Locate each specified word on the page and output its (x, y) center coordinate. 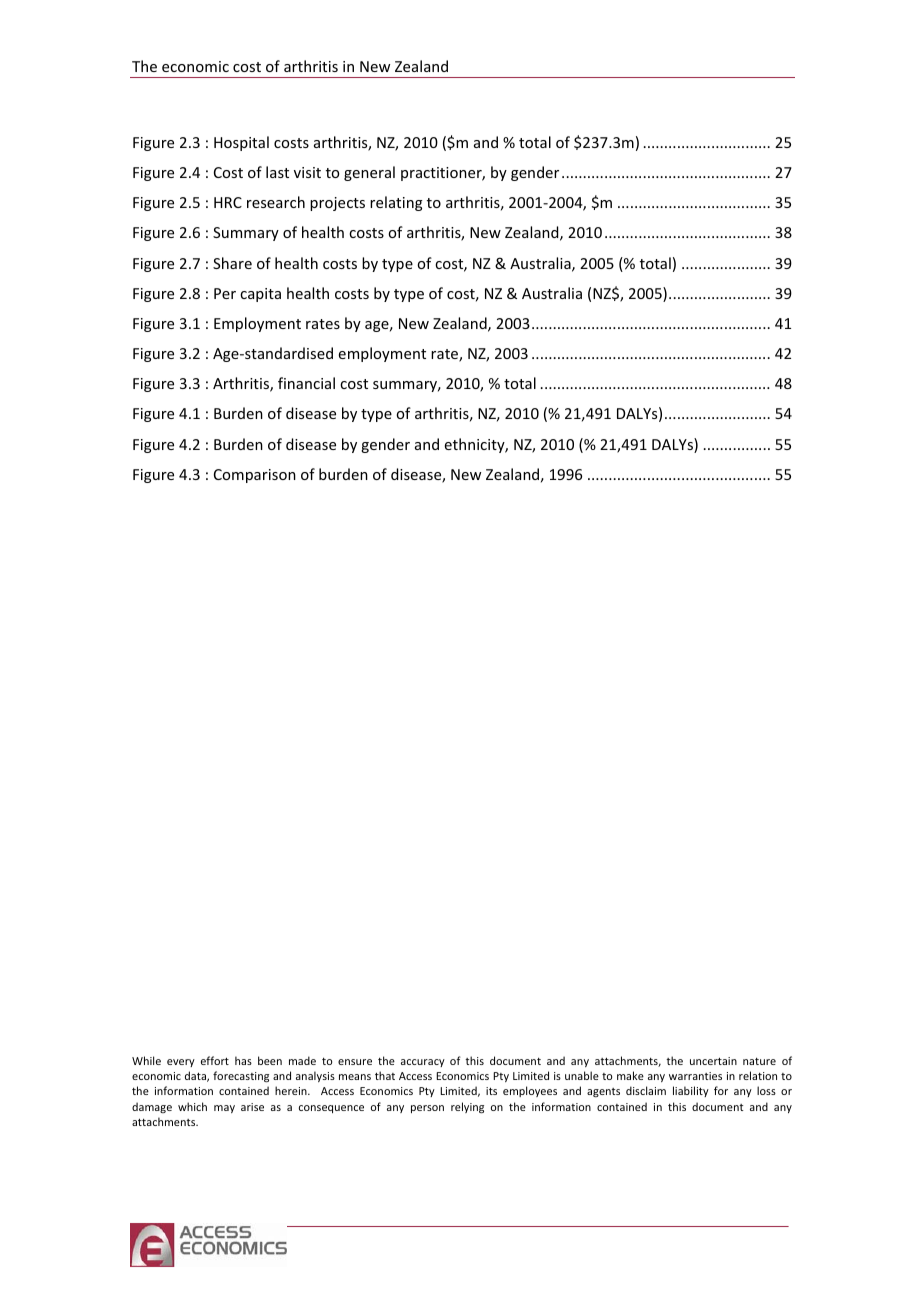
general (369, 173)
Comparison (255, 476)
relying (467, 1108)
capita (260, 295)
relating (396, 203)
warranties (695, 1076)
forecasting (241, 1077)
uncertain (713, 1061)
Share (232, 263)
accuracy (423, 1063)
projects (337, 204)
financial (306, 383)
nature (759, 1061)
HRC (228, 202)
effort (215, 1060)
